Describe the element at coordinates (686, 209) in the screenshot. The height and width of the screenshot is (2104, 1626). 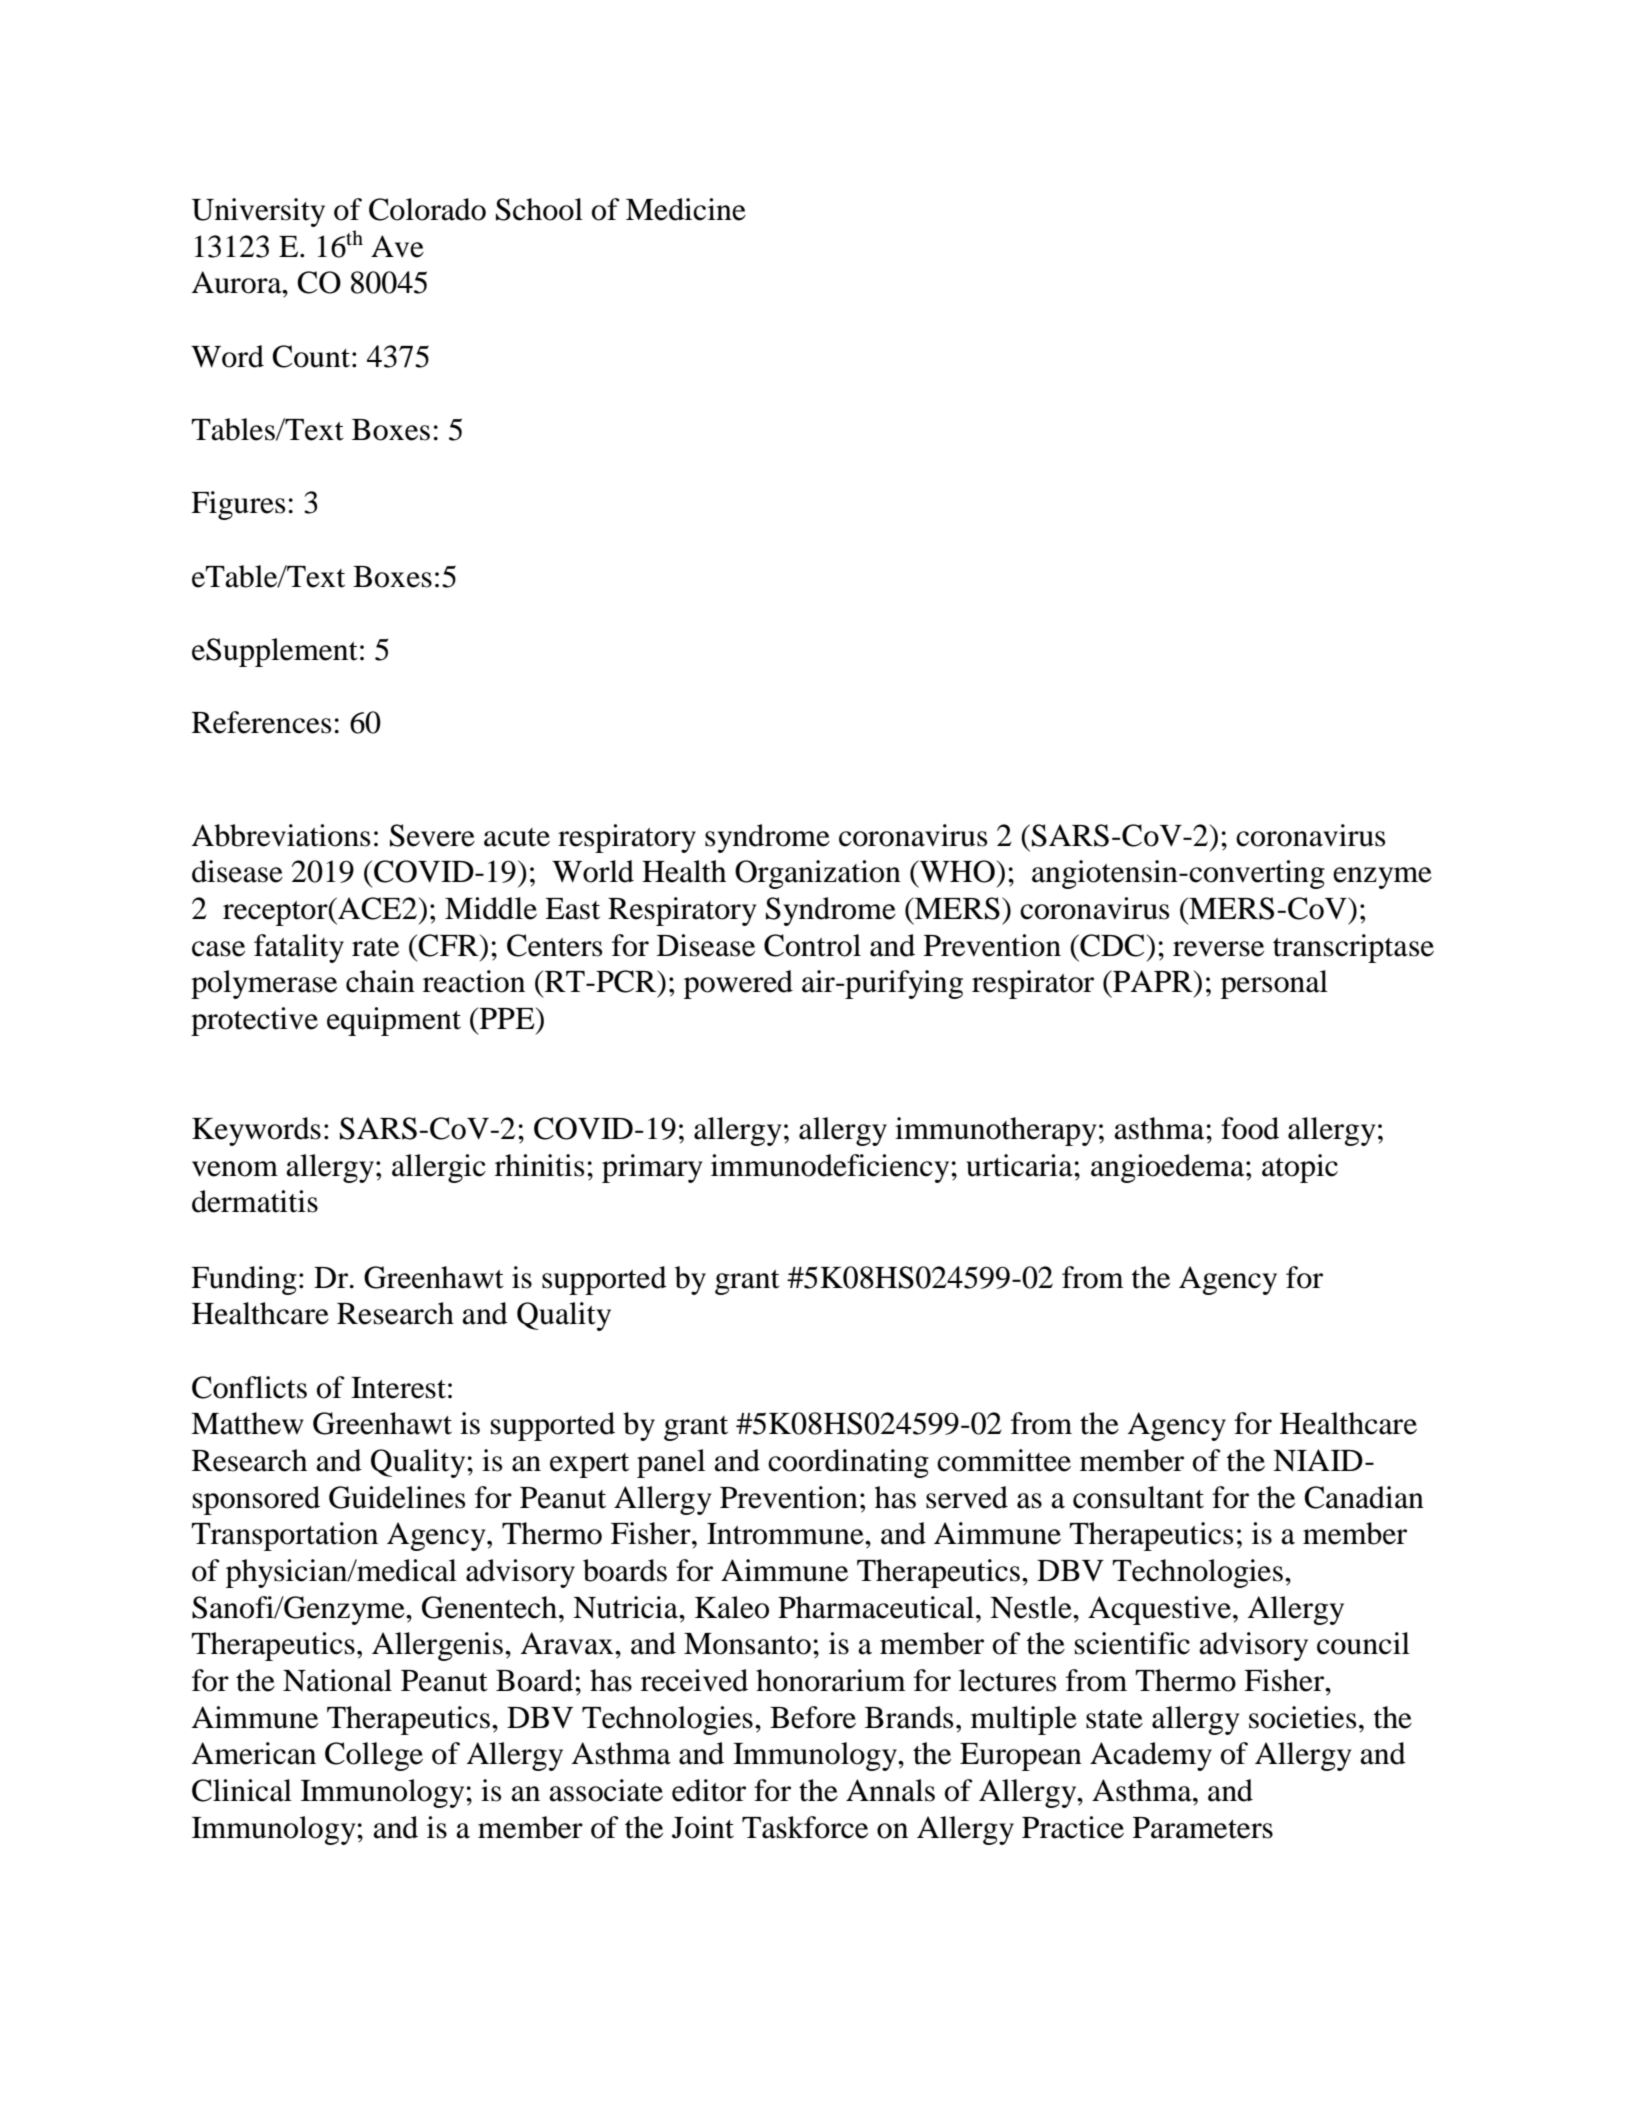
I see `Medicine` at that location.
